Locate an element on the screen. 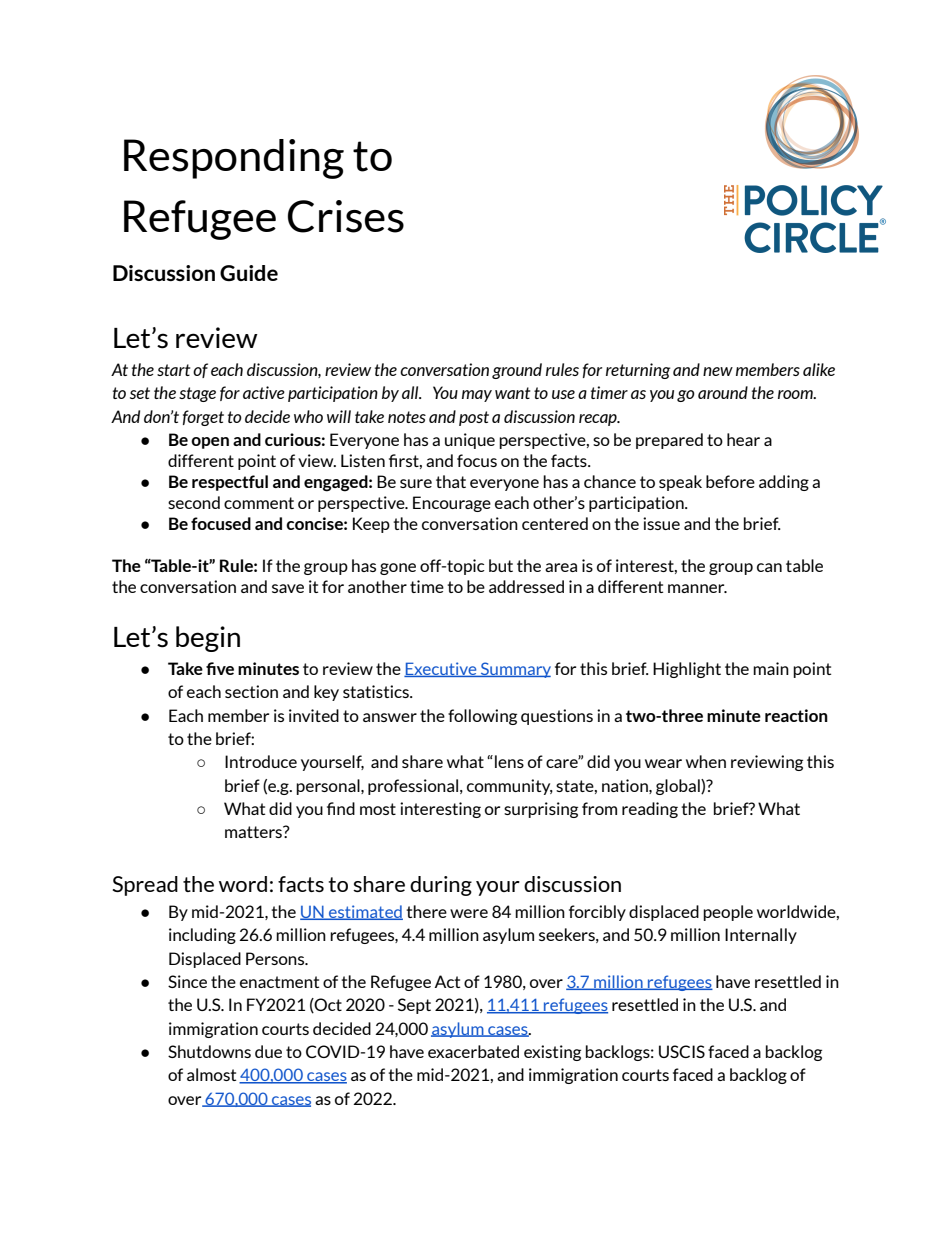  Responding is located at coordinates (234, 159).
